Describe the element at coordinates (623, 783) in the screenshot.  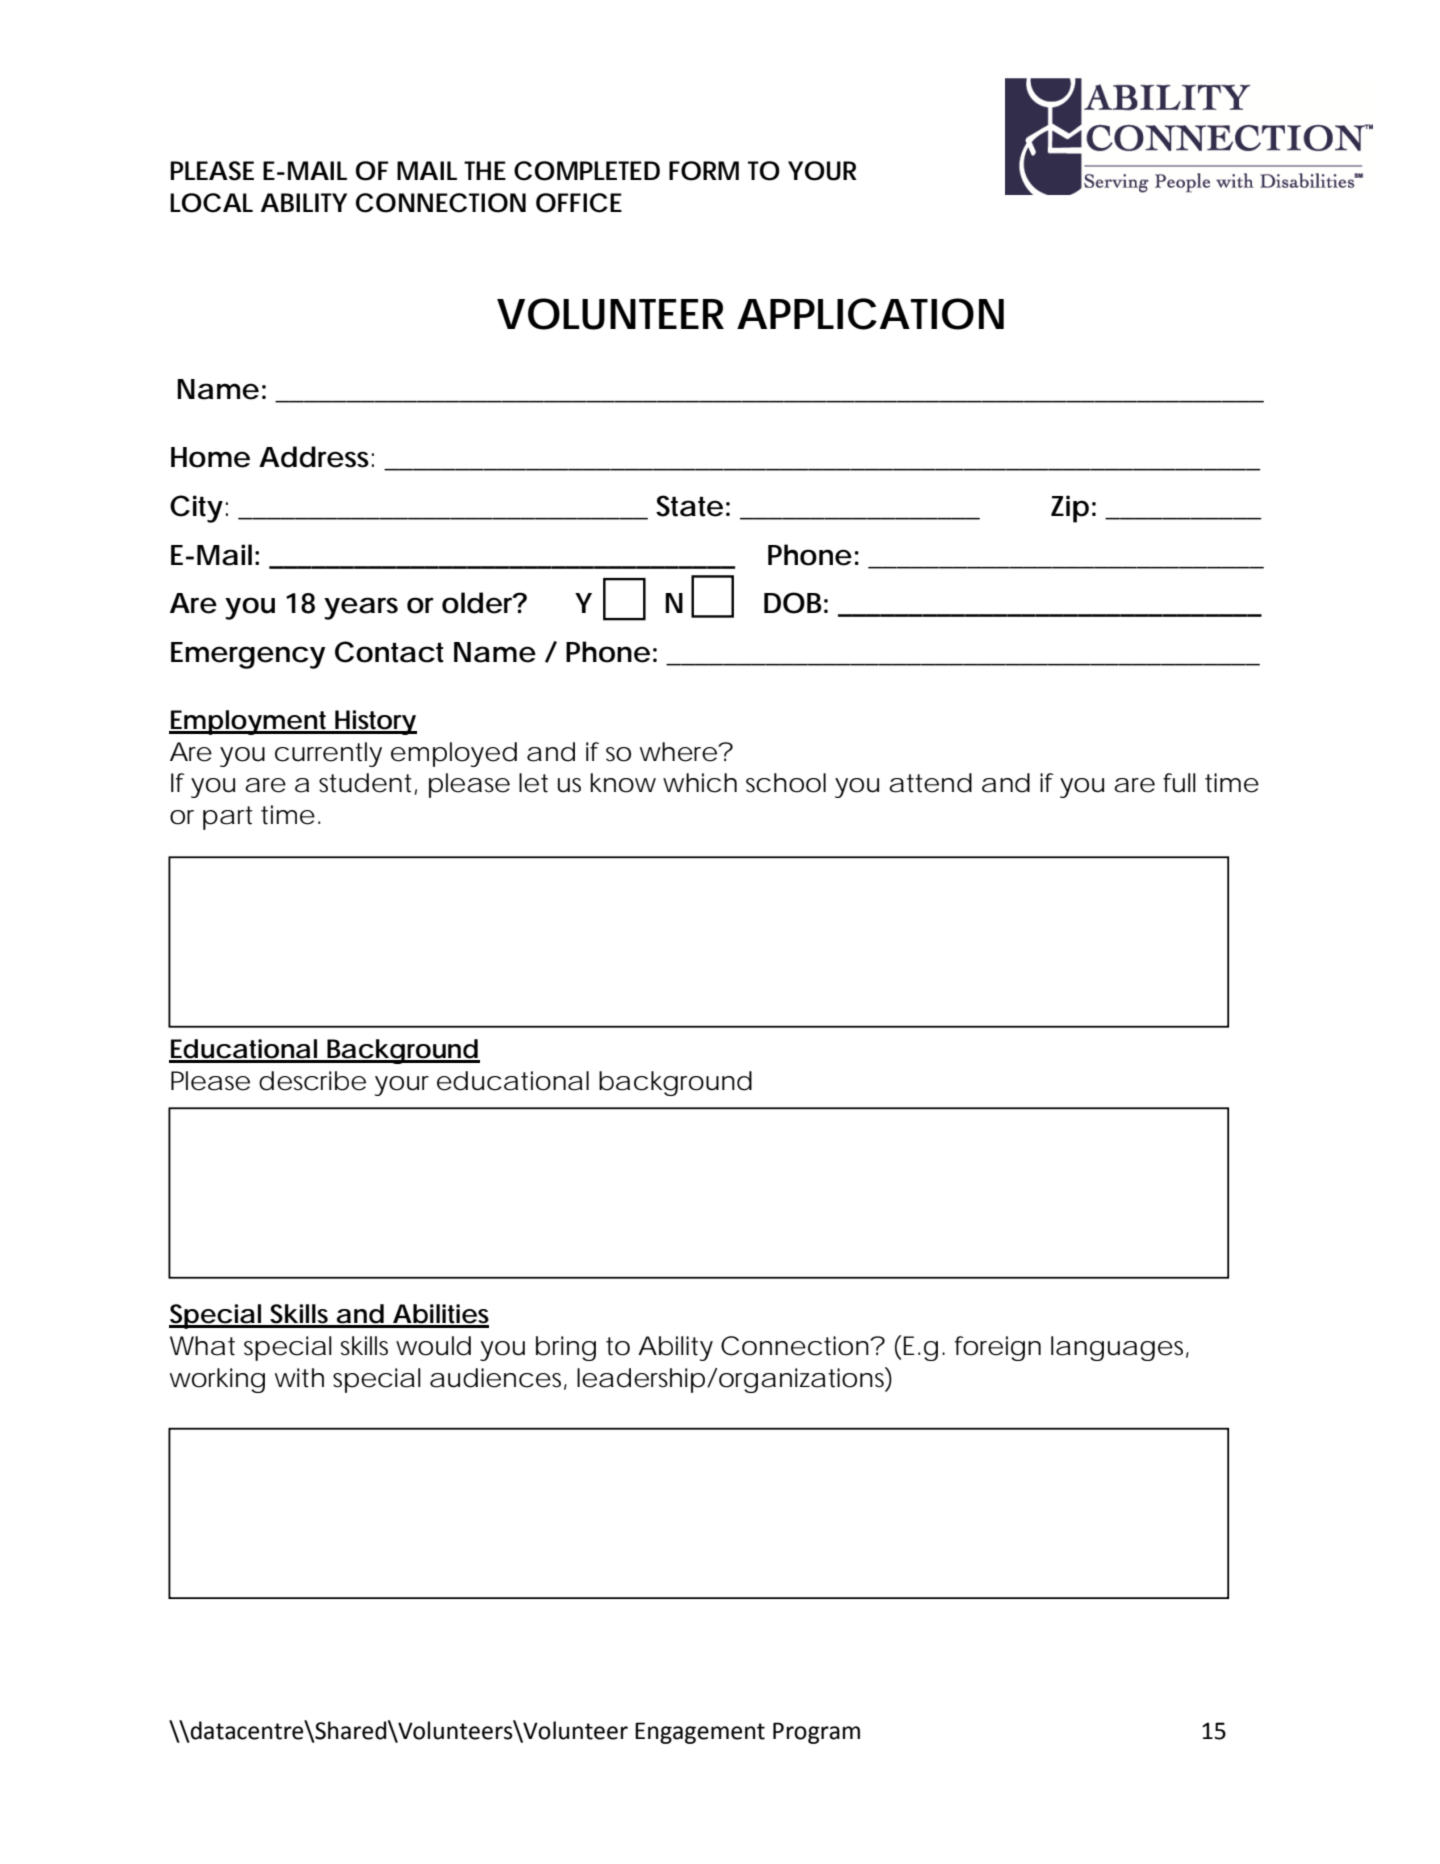
I see `know` at that location.
